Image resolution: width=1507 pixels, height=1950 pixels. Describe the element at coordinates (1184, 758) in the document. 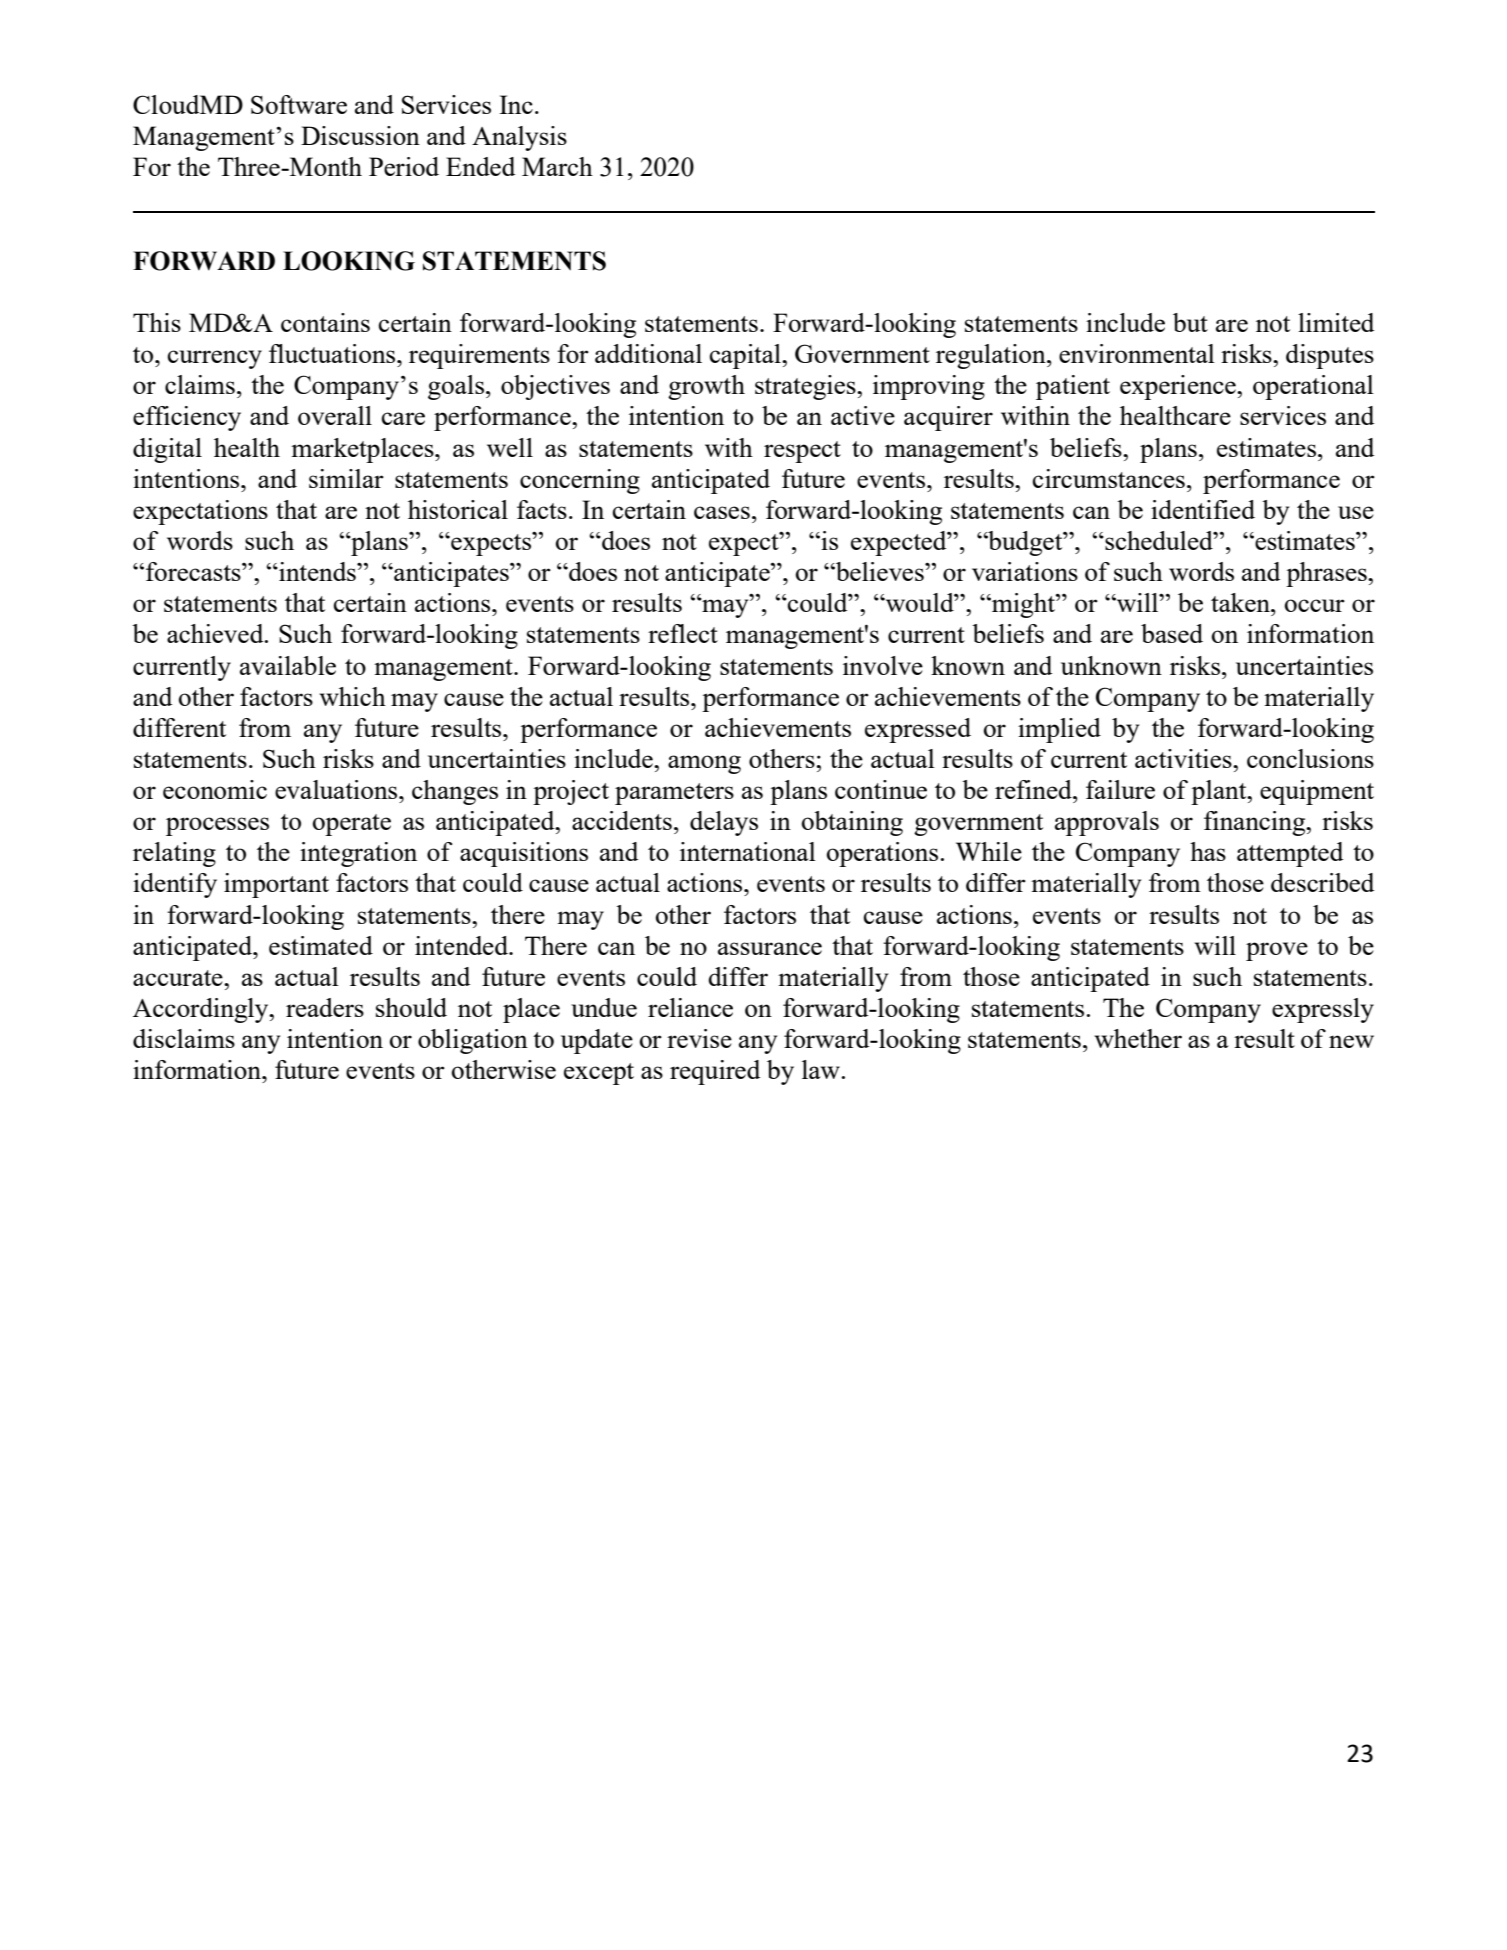

I see `activities` at that location.
